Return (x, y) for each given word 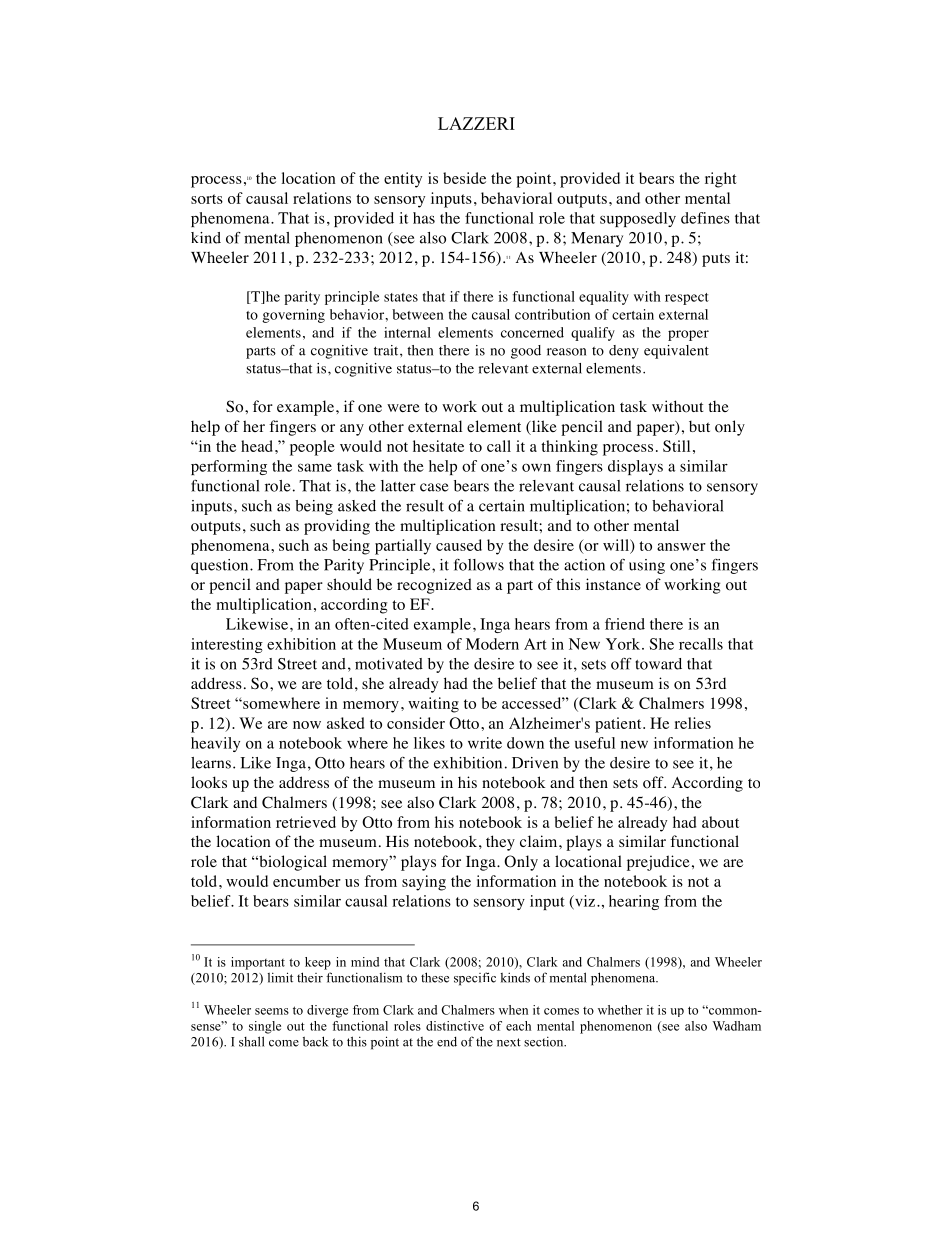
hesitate (438, 446)
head (258, 446)
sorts (207, 199)
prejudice (658, 863)
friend (625, 624)
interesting (227, 645)
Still (676, 446)
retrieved (306, 822)
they (500, 843)
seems (272, 1011)
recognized (434, 586)
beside (464, 178)
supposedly (638, 219)
